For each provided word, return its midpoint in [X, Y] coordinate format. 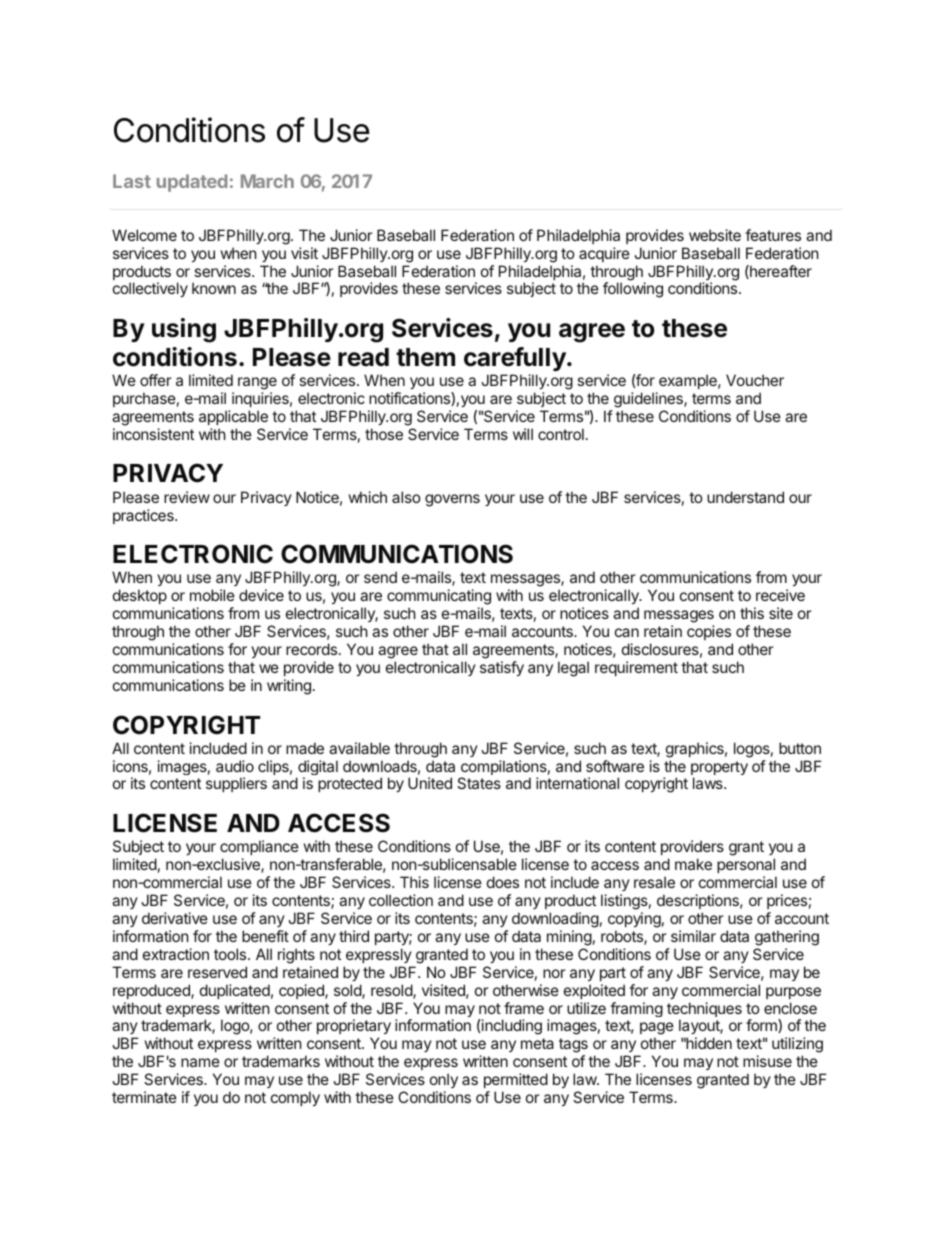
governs [452, 500]
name [200, 1062]
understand [745, 497]
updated [192, 183]
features [773, 235]
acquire [604, 254]
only [444, 1080]
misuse [767, 1061]
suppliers [236, 784]
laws [709, 783]
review [187, 497]
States [479, 783]
